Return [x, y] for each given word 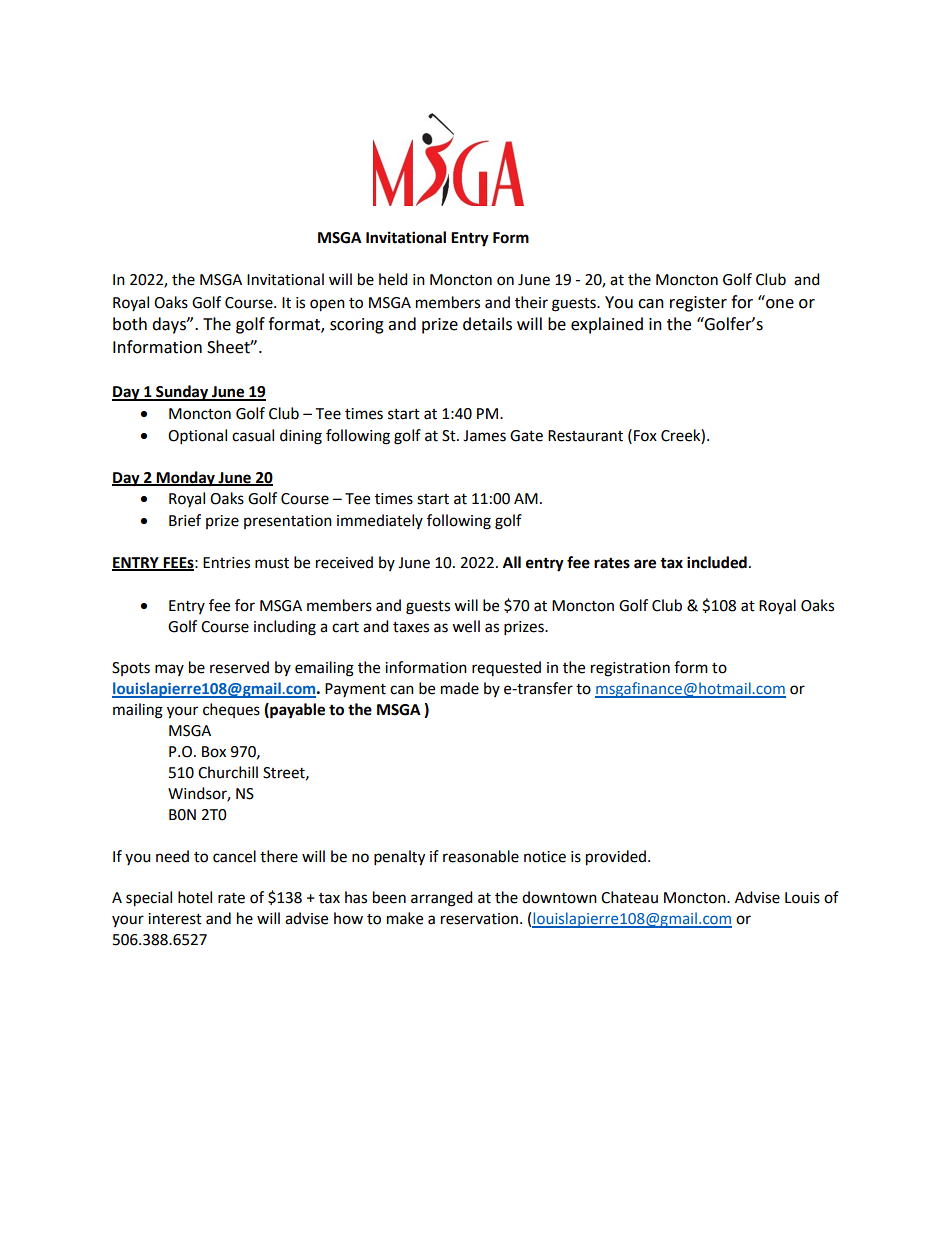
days [170, 325]
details [487, 324]
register [698, 304]
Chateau [629, 897]
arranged [442, 899]
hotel [195, 897]
